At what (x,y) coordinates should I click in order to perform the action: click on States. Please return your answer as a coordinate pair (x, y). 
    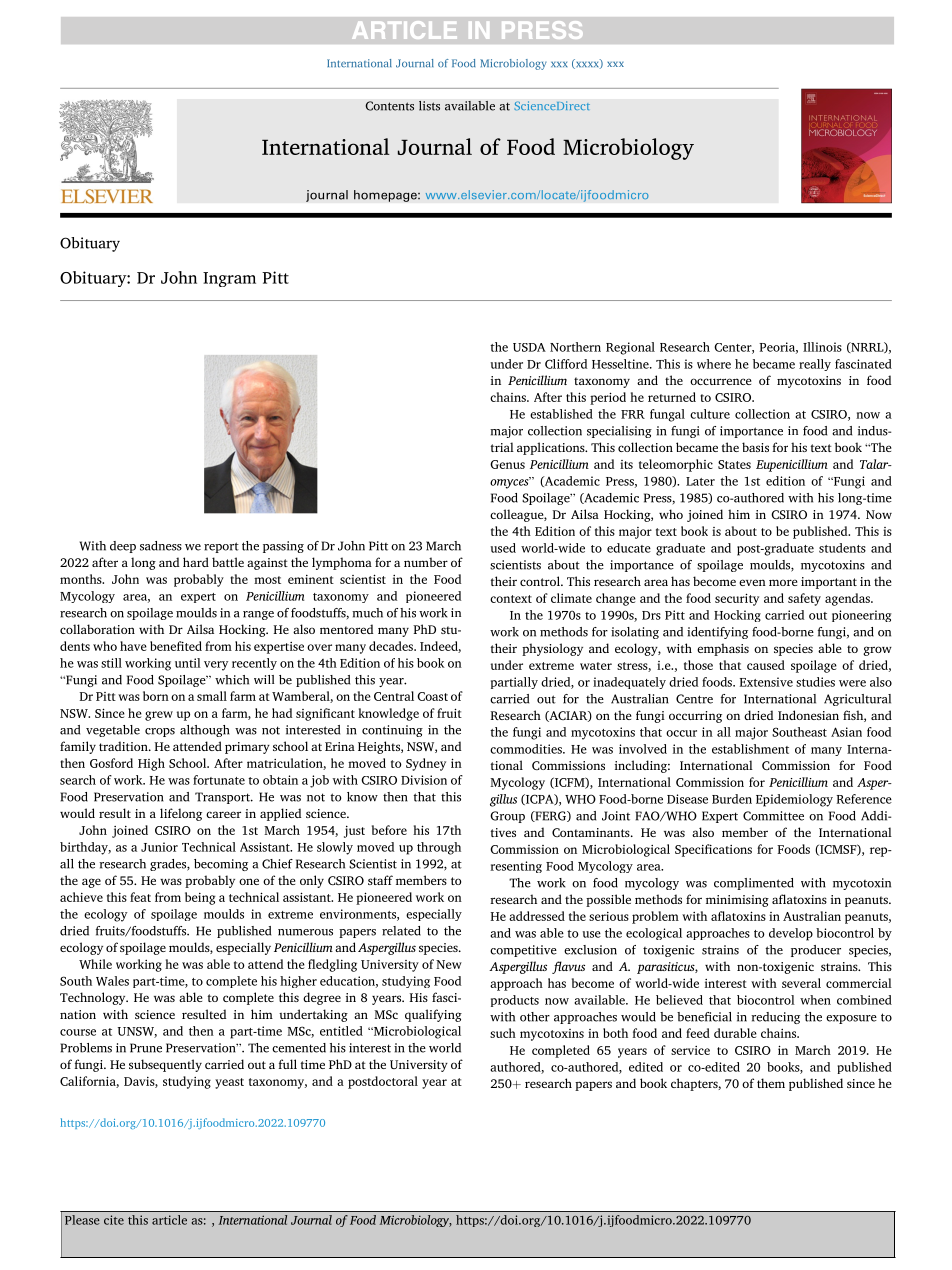
    Looking at the image, I should click on (734, 464).
